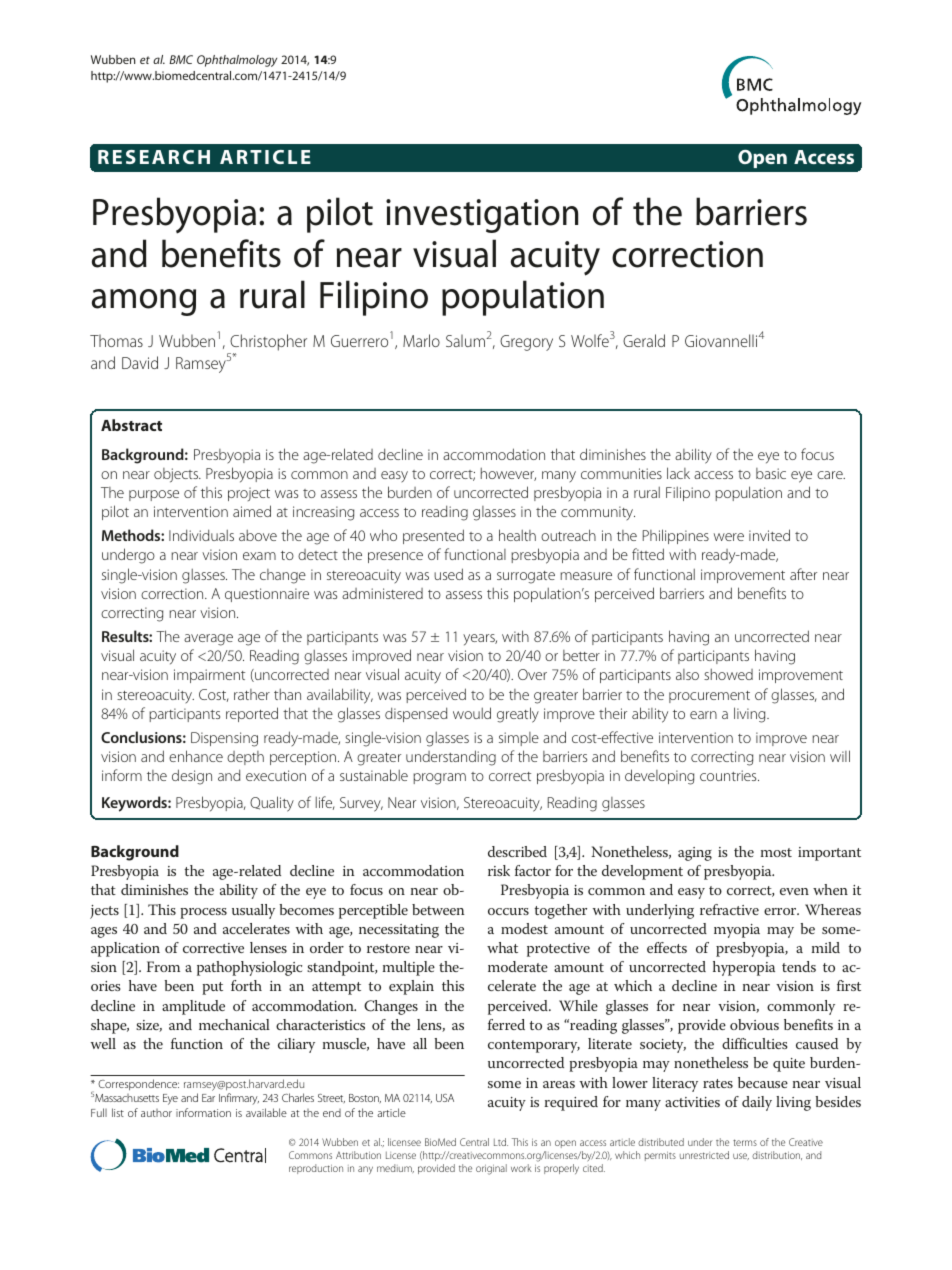 The height and width of the document is (1270, 952). Describe the element at coordinates (644, 340) in the document. I see `Gerald` at that location.
